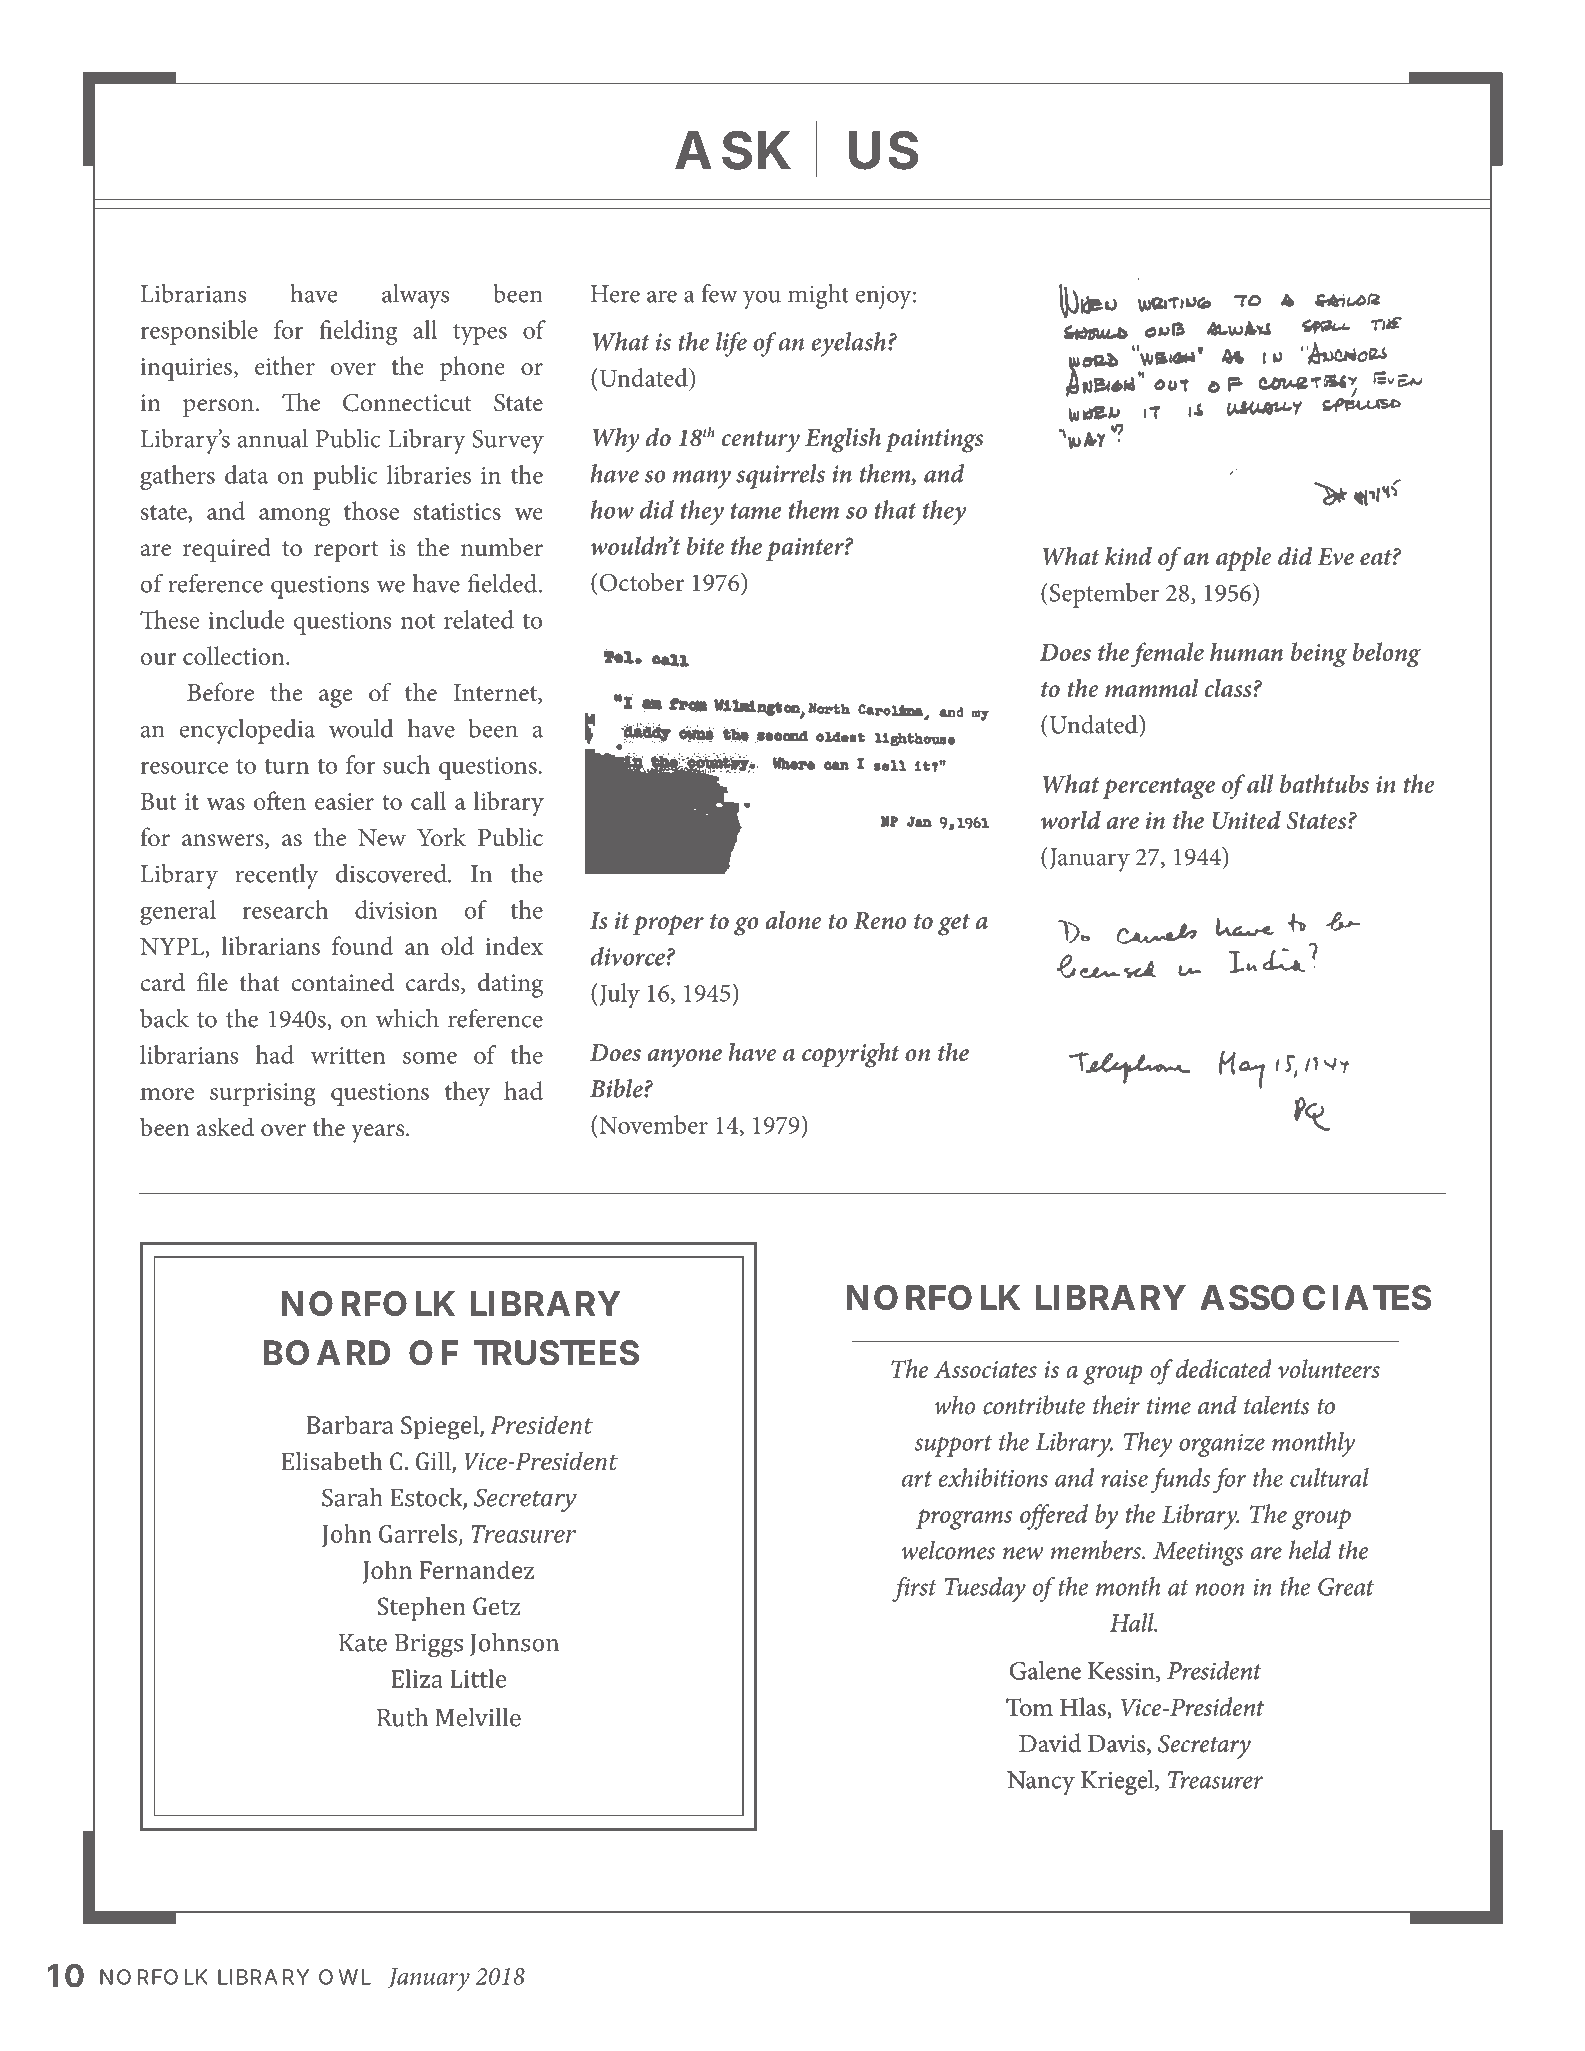 The height and width of the screenshot is (2051, 1585). Describe the element at coordinates (377, 1133) in the screenshot. I see `years` at that location.
